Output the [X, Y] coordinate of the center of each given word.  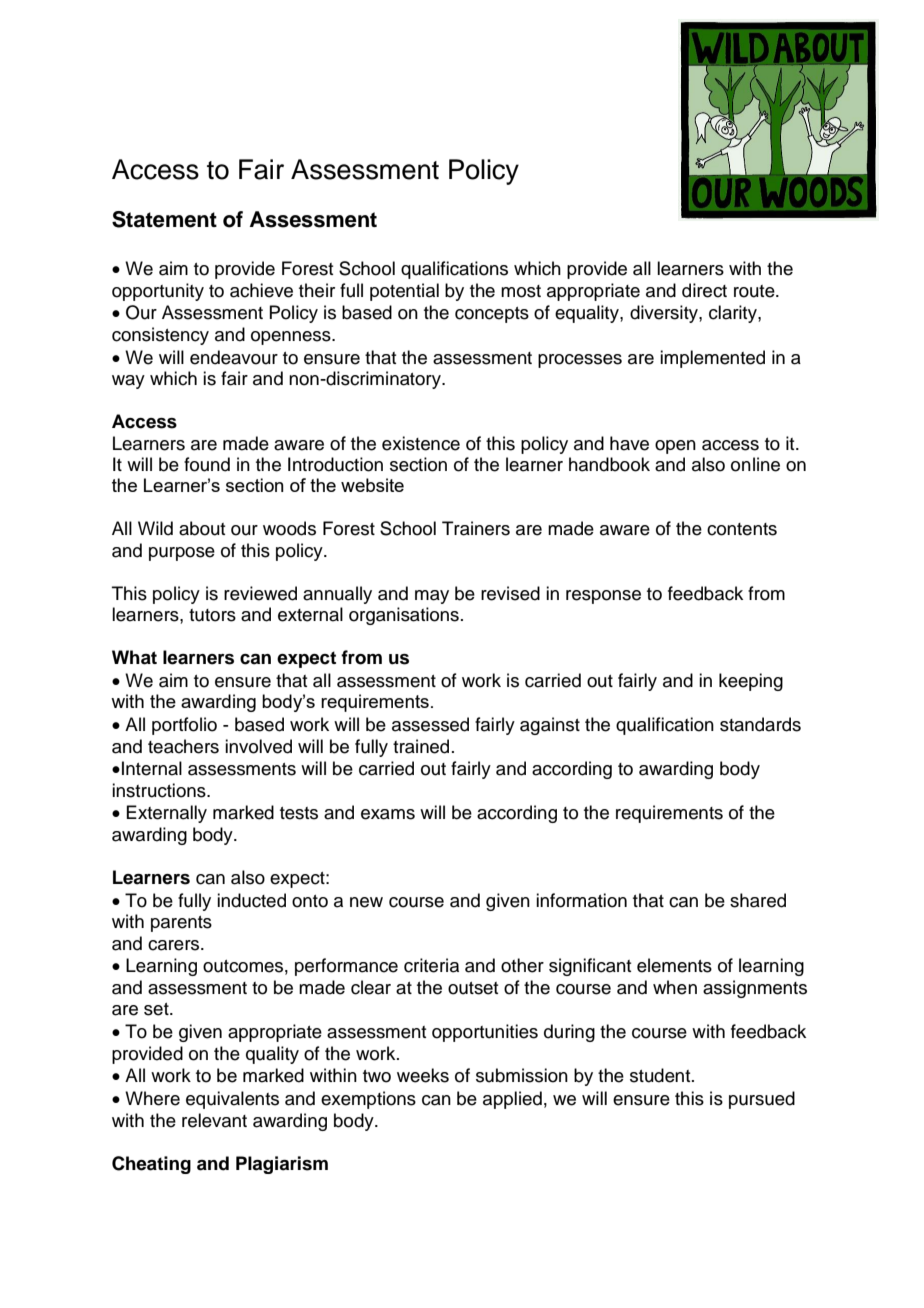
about [202, 528]
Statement [164, 219]
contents [742, 529]
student [661, 1075]
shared [758, 900]
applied [512, 1100]
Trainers [476, 528]
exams [388, 814]
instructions [160, 790]
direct [704, 290]
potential [404, 292]
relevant [214, 1120]
